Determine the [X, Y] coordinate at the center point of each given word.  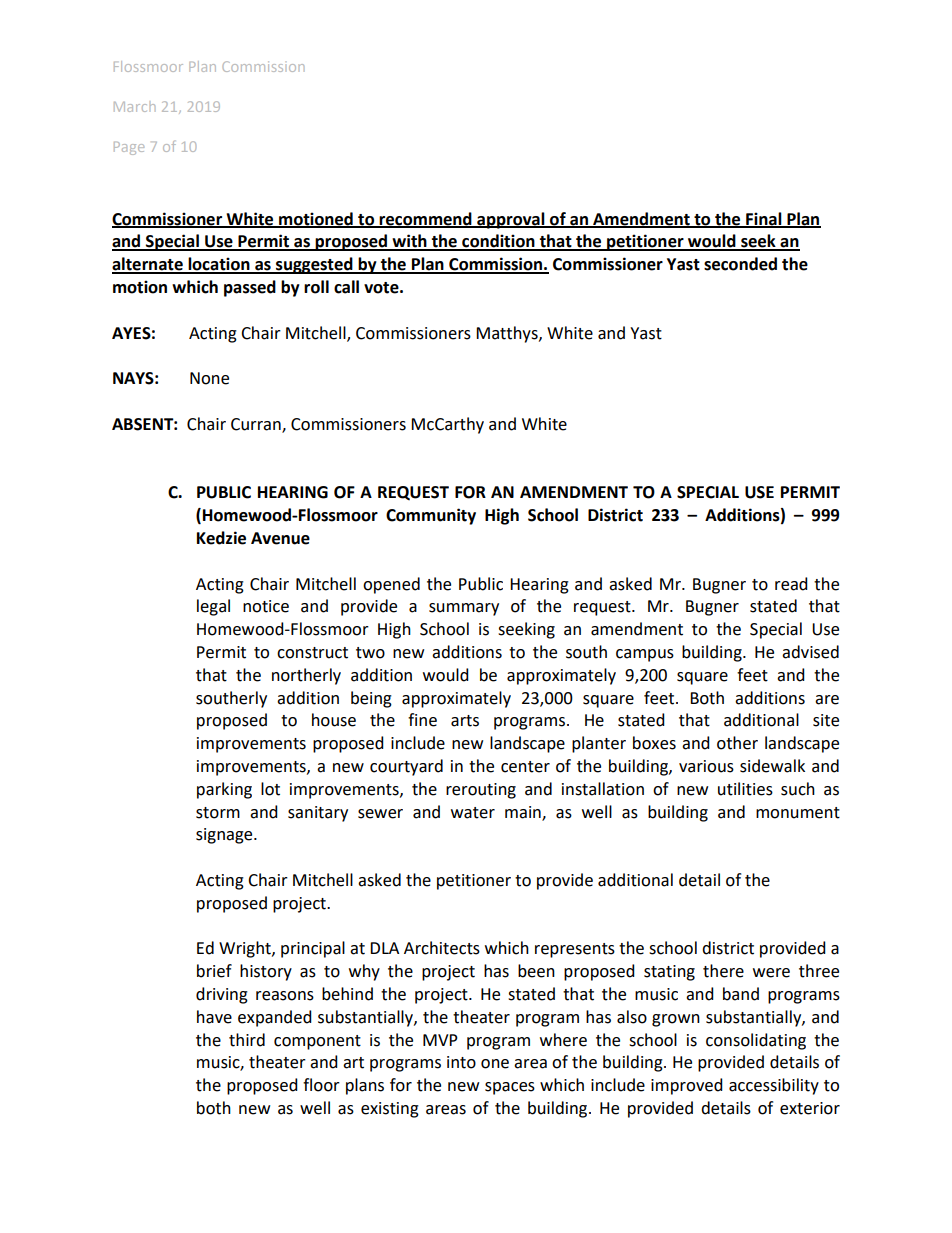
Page [129, 148]
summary [464, 609]
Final [764, 219]
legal [213, 607]
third [247, 1040]
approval [511, 220]
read [791, 584]
